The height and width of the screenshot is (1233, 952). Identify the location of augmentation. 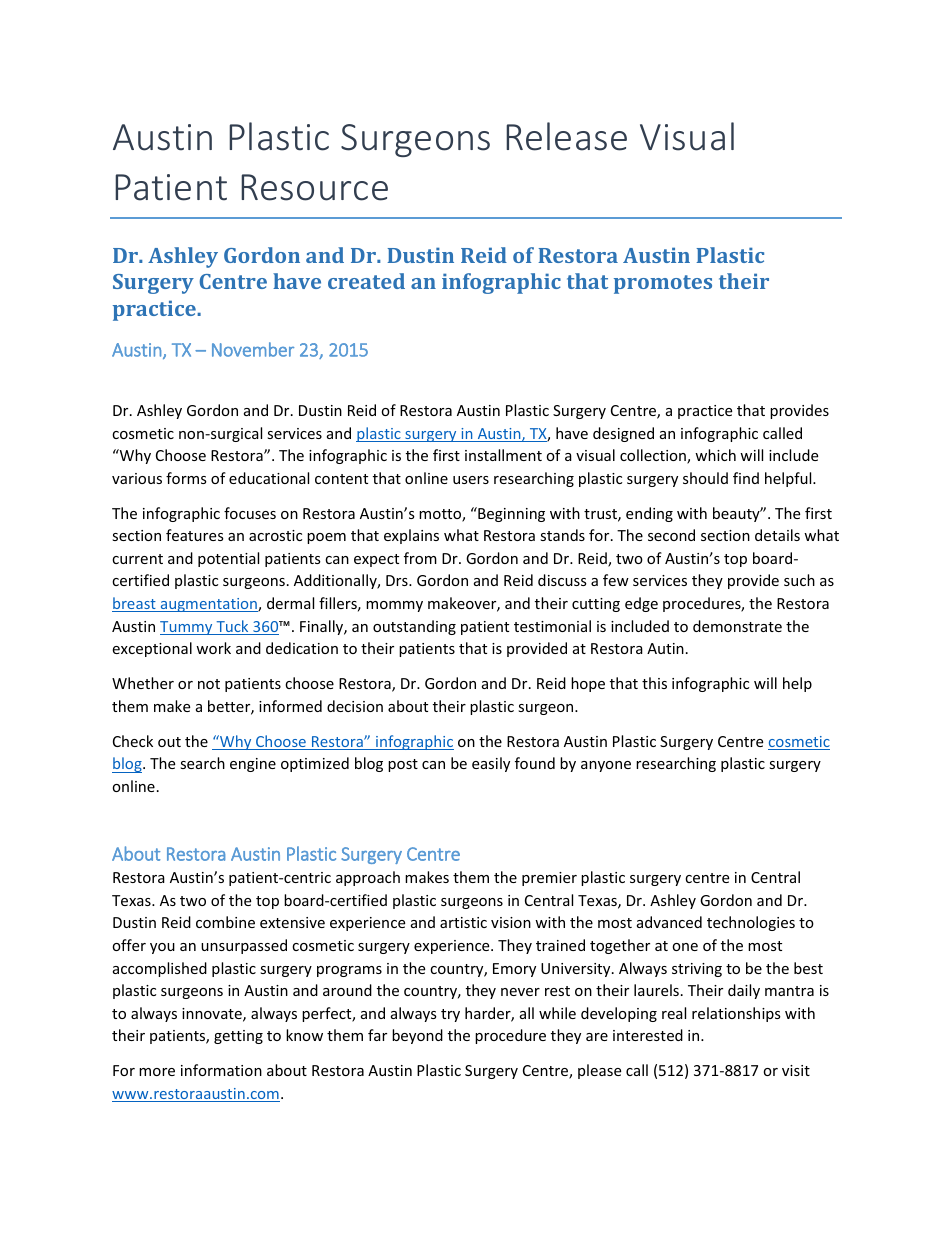
(208, 605).
